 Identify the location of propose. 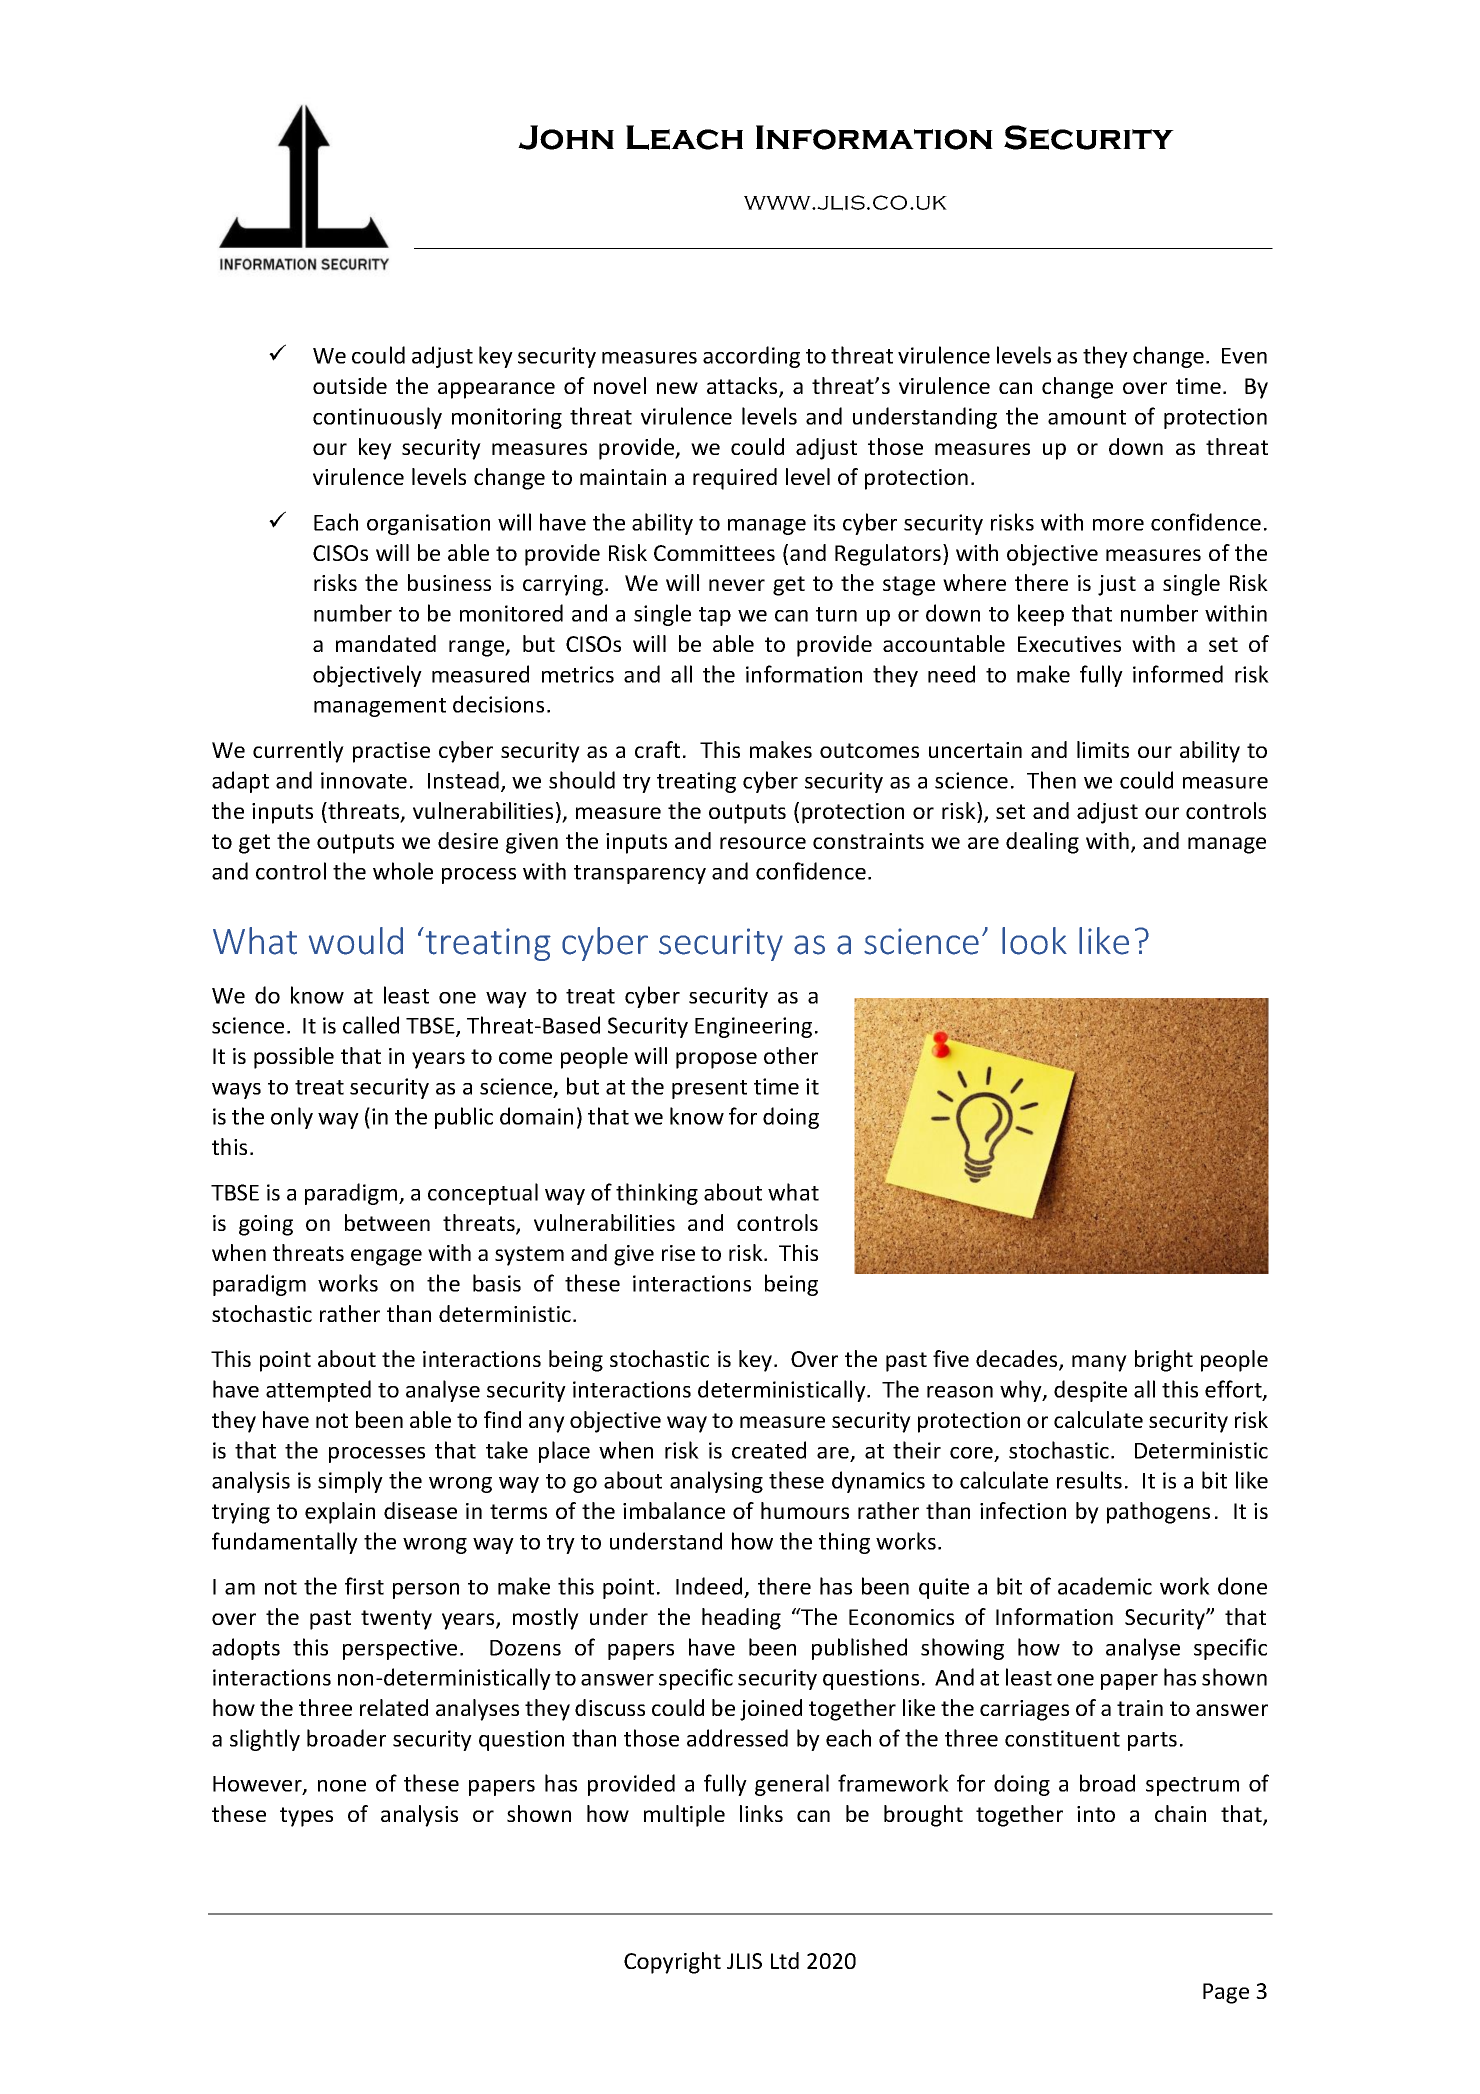
(716, 1060).
